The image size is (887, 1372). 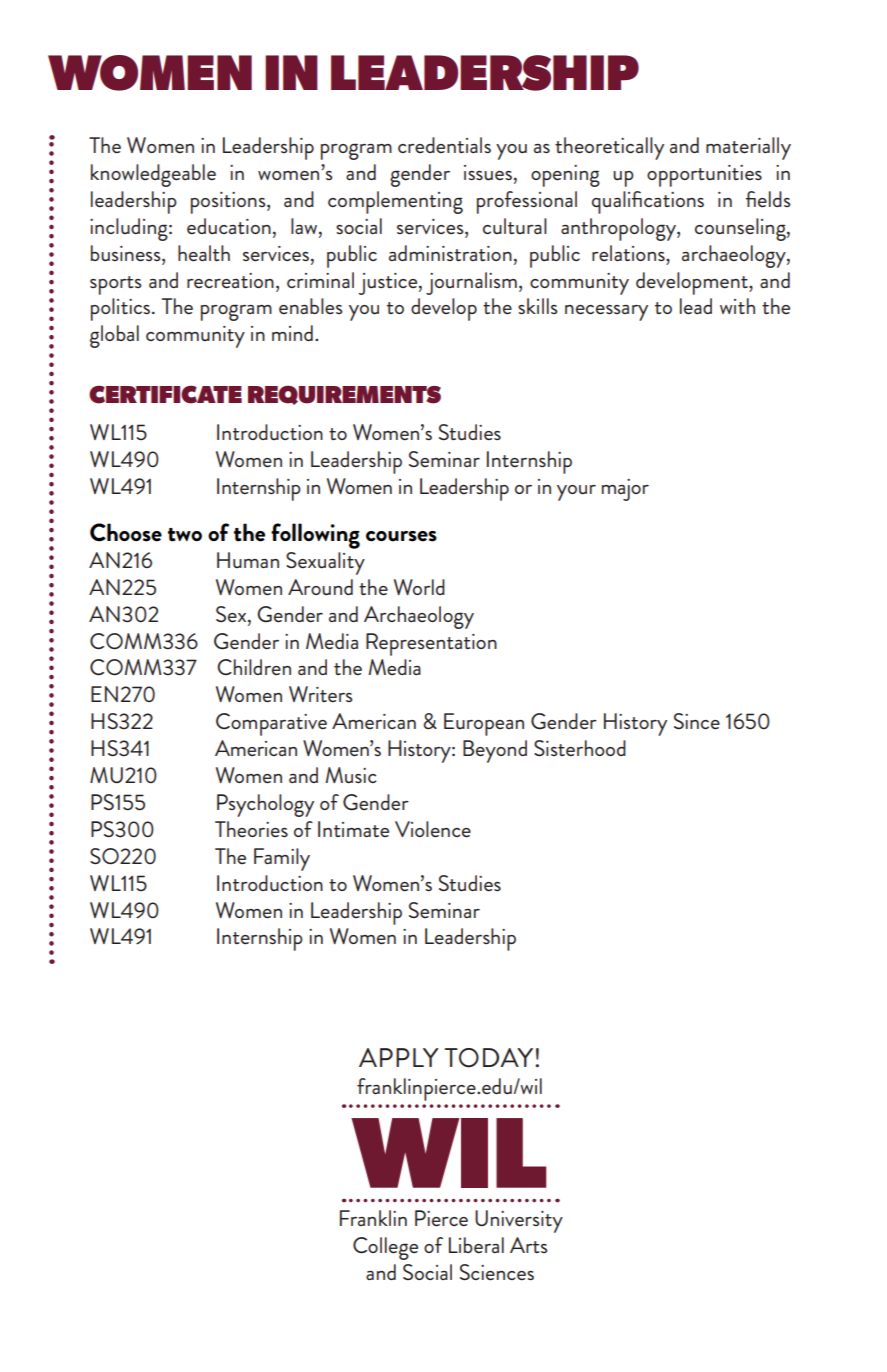 What do you see at coordinates (153, 175) in the screenshot?
I see `knowledgeable` at bounding box center [153, 175].
